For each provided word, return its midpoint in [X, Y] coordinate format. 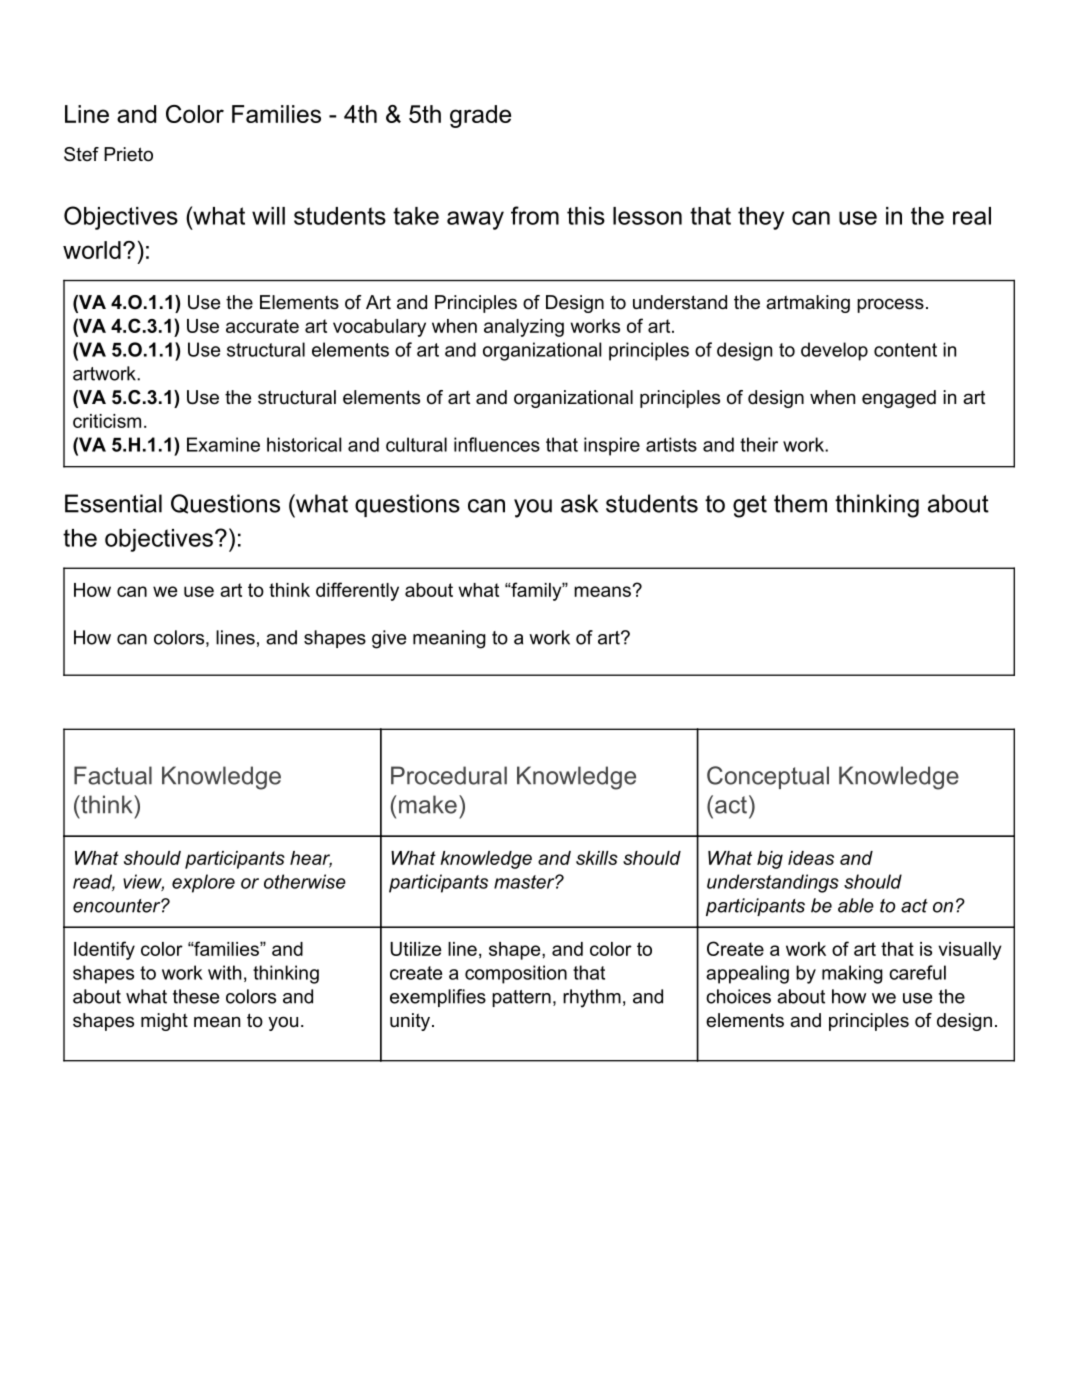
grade [480, 116]
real [972, 216]
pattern [521, 998]
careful [917, 972]
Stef [81, 154]
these [196, 996]
